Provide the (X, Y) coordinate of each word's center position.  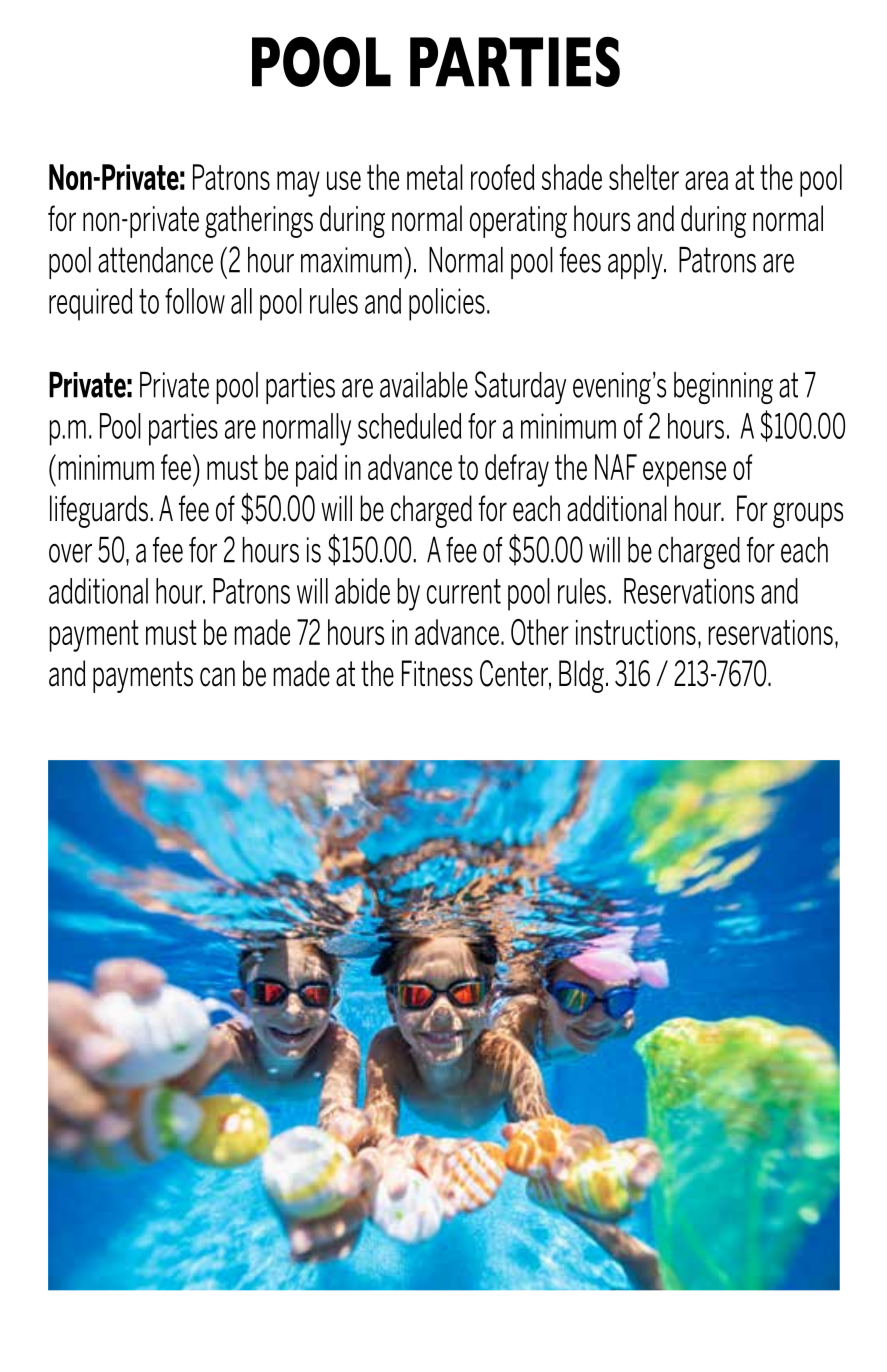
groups (808, 515)
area (706, 180)
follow (195, 301)
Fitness (437, 673)
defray (517, 470)
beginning (723, 388)
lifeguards (99, 511)
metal (435, 177)
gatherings (259, 221)
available (424, 385)
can (217, 677)
